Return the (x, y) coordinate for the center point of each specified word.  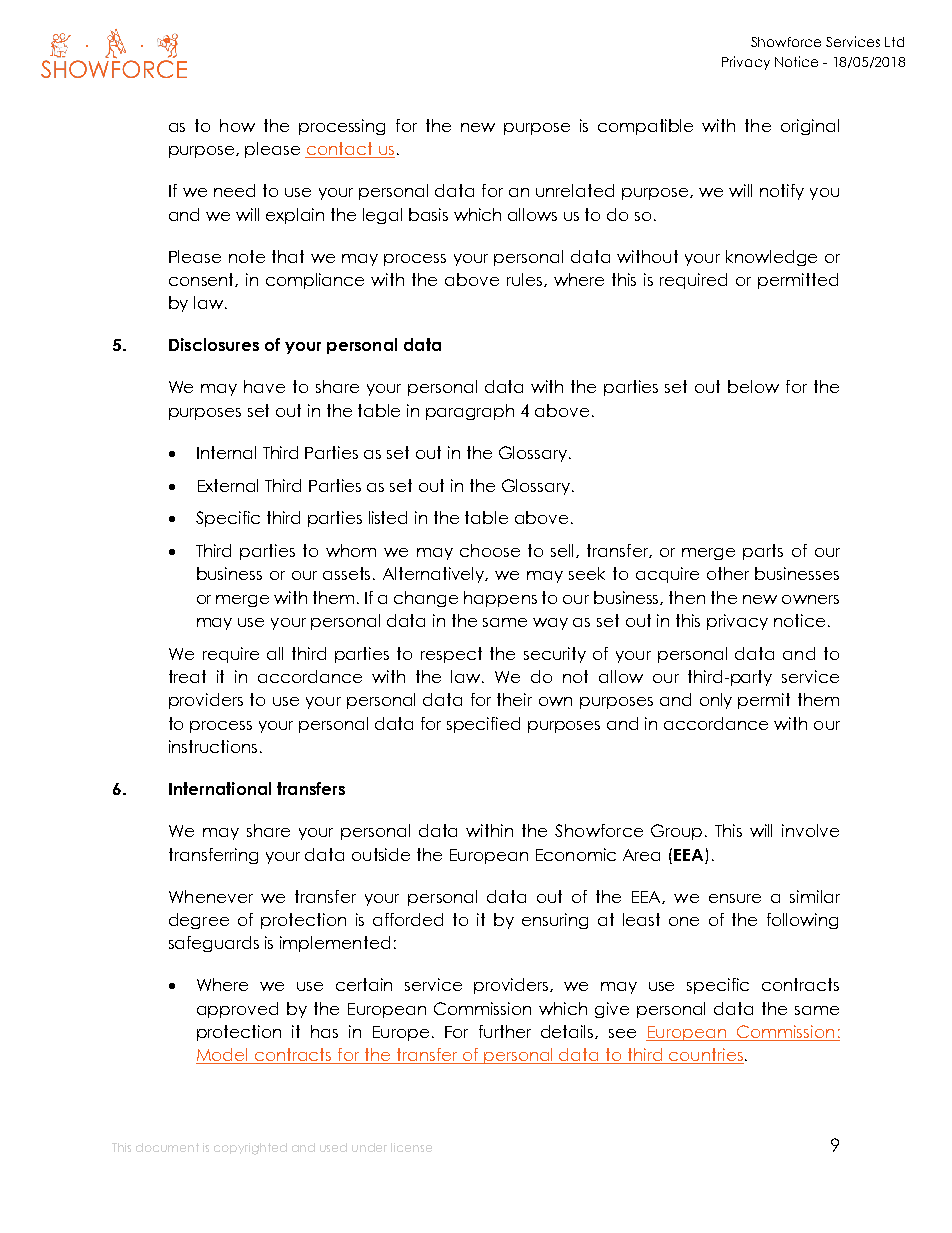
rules (526, 280)
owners (810, 599)
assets (348, 573)
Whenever (211, 896)
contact (340, 150)
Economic (576, 854)
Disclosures (214, 344)
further (505, 1031)
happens (500, 599)
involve (810, 830)
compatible (645, 127)
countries (705, 1056)
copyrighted (250, 1149)
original (810, 127)
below (753, 386)
